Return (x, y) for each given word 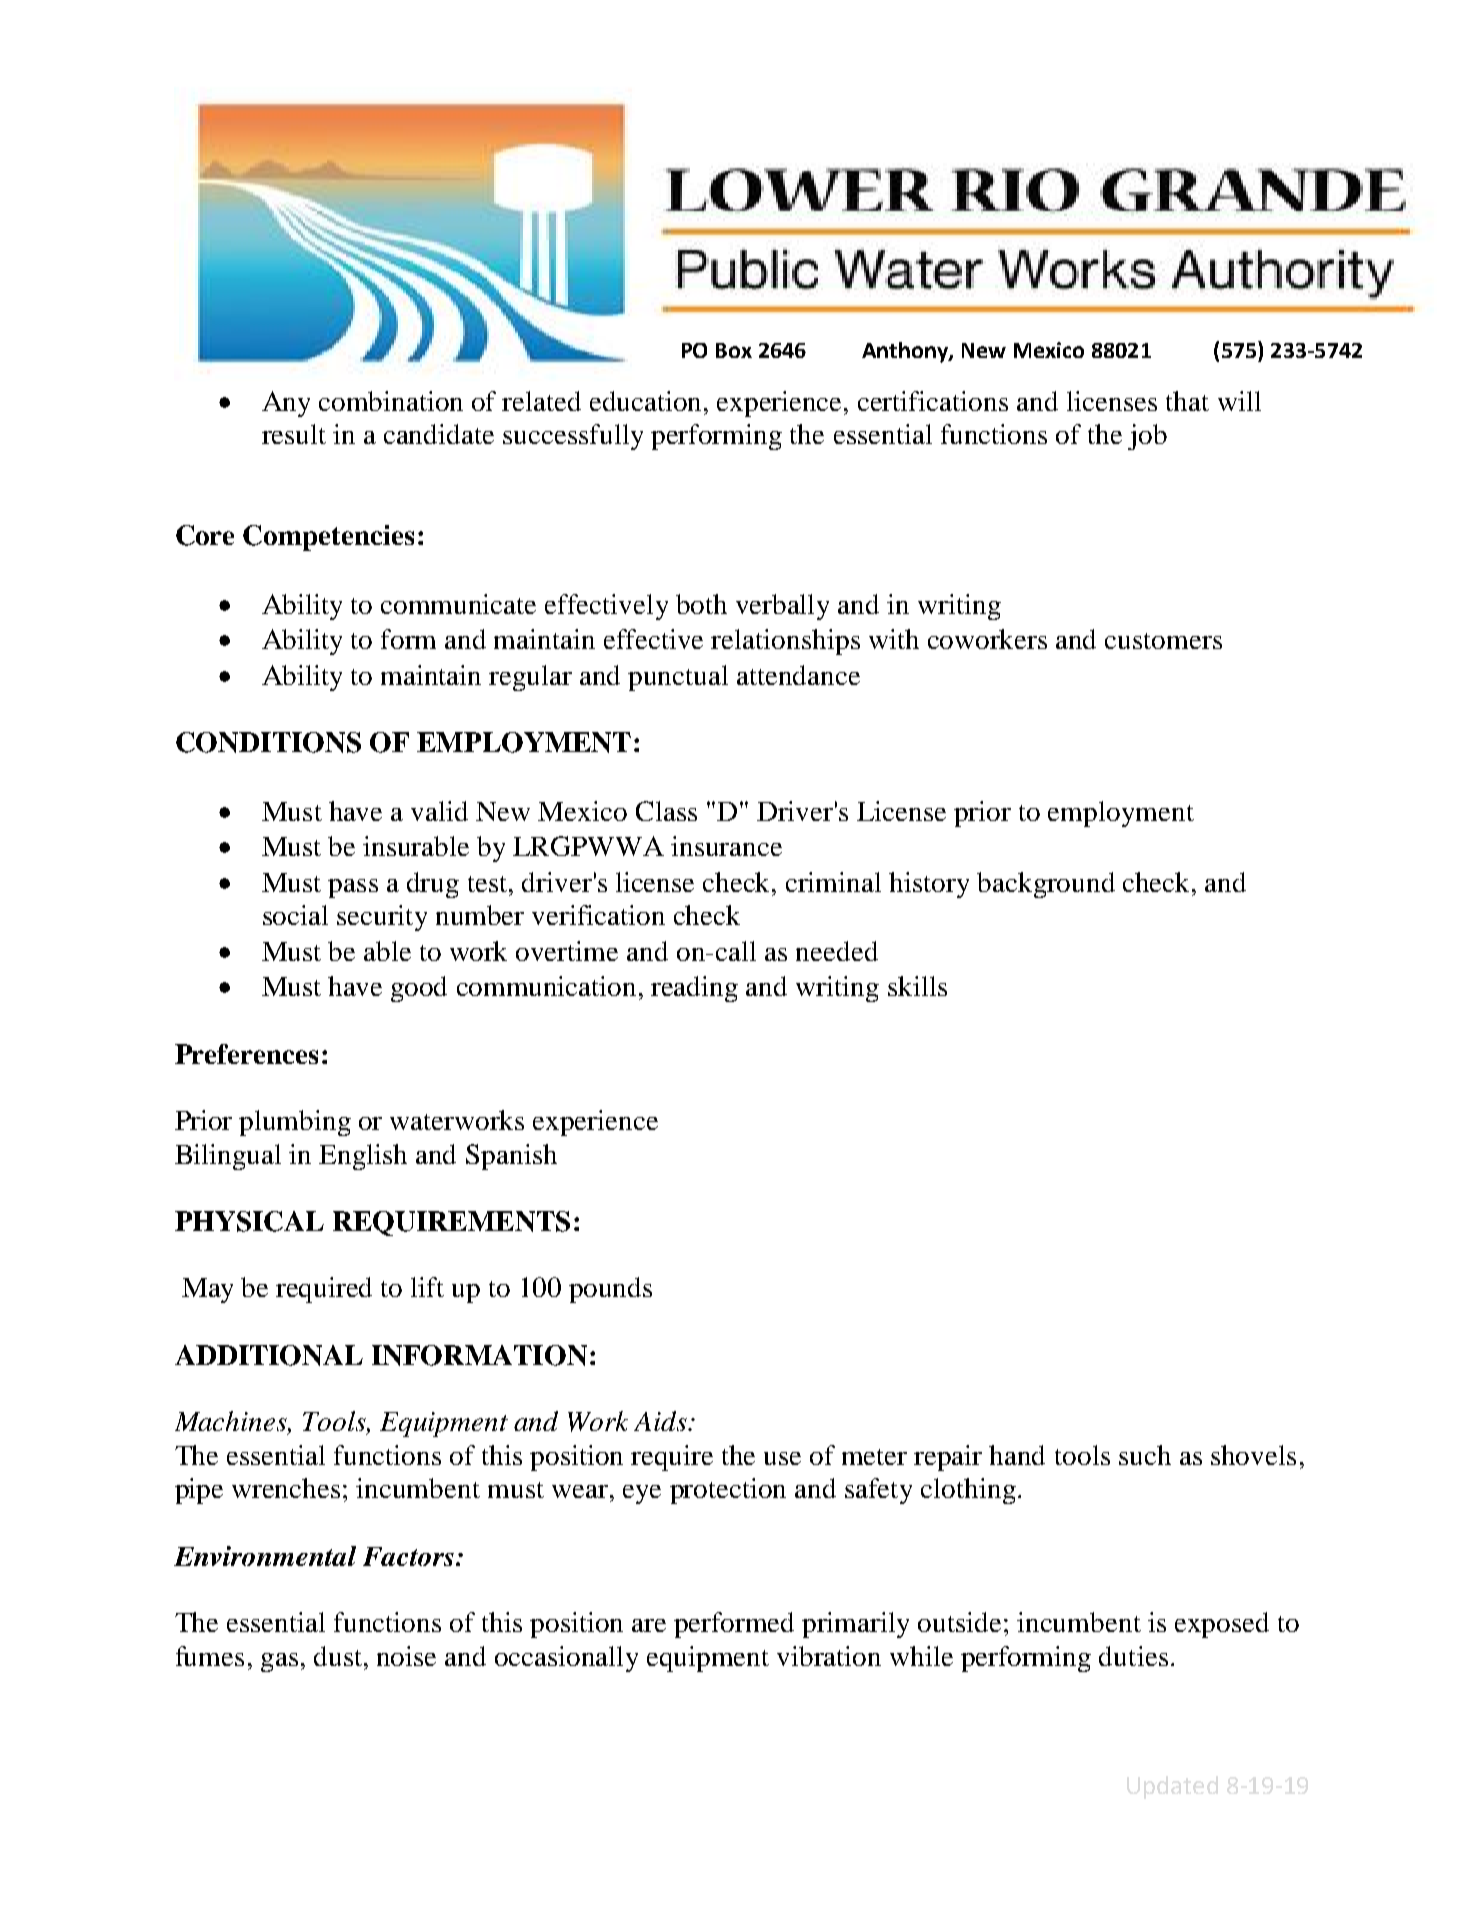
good (419, 989)
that (1187, 401)
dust (338, 1656)
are (649, 1625)
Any (286, 404)
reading (694, 989)
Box (734, 350)
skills (917, 986)
